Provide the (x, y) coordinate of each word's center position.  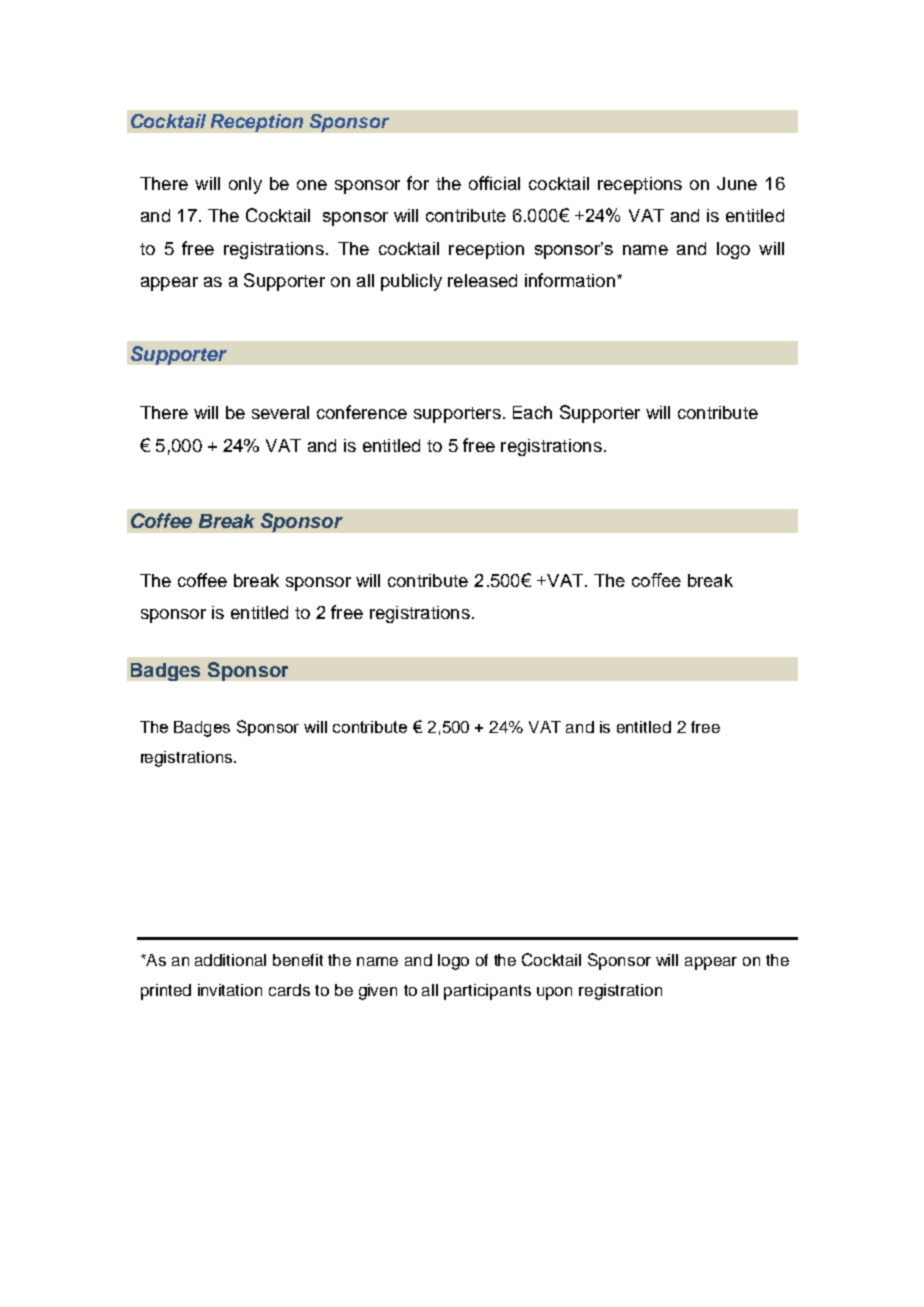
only (245, 185)
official (494, 183)
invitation (230, 990)
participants (487, 992)
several (280, 412)
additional (230, 960)
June (737, 183)
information (570, 280)
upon (554, 993)
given (378, 992)
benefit (298, 960)
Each (532, 412)
